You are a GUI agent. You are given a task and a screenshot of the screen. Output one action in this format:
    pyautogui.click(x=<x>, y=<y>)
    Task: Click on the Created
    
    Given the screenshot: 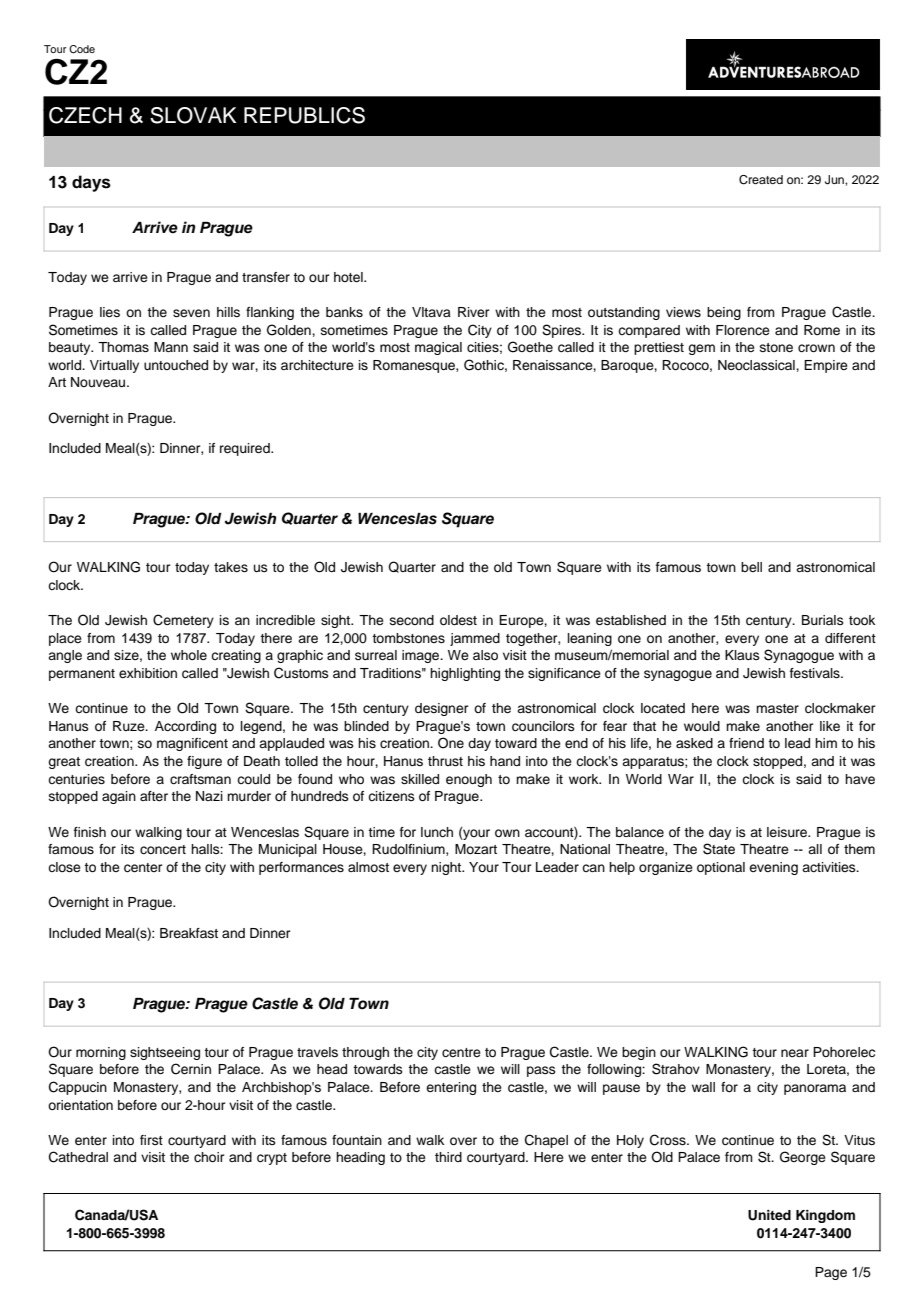 What is the action you would take?
    pyautogui.click(x=761, y=180)
